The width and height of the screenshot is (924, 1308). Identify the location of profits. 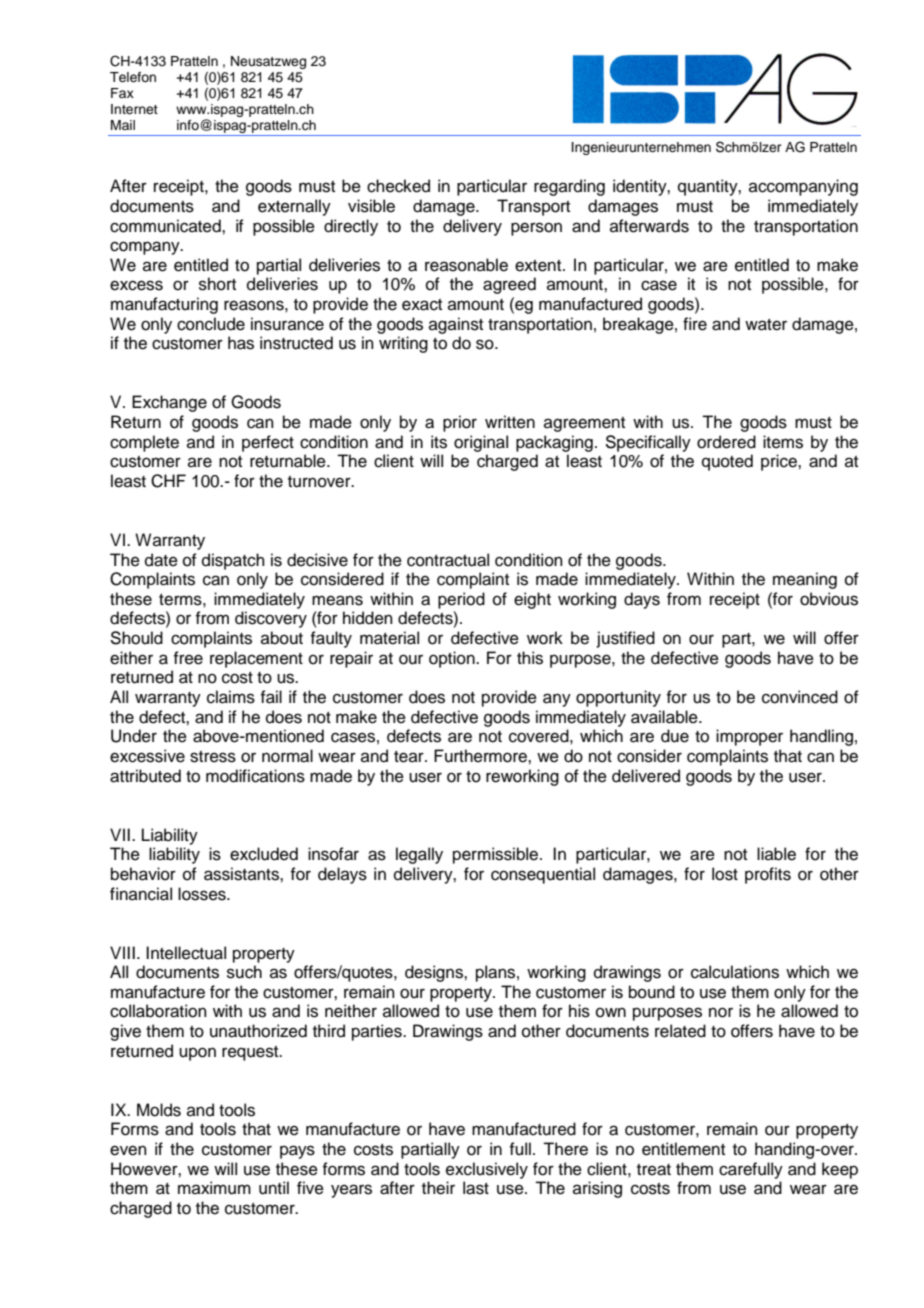
(768, 875).
